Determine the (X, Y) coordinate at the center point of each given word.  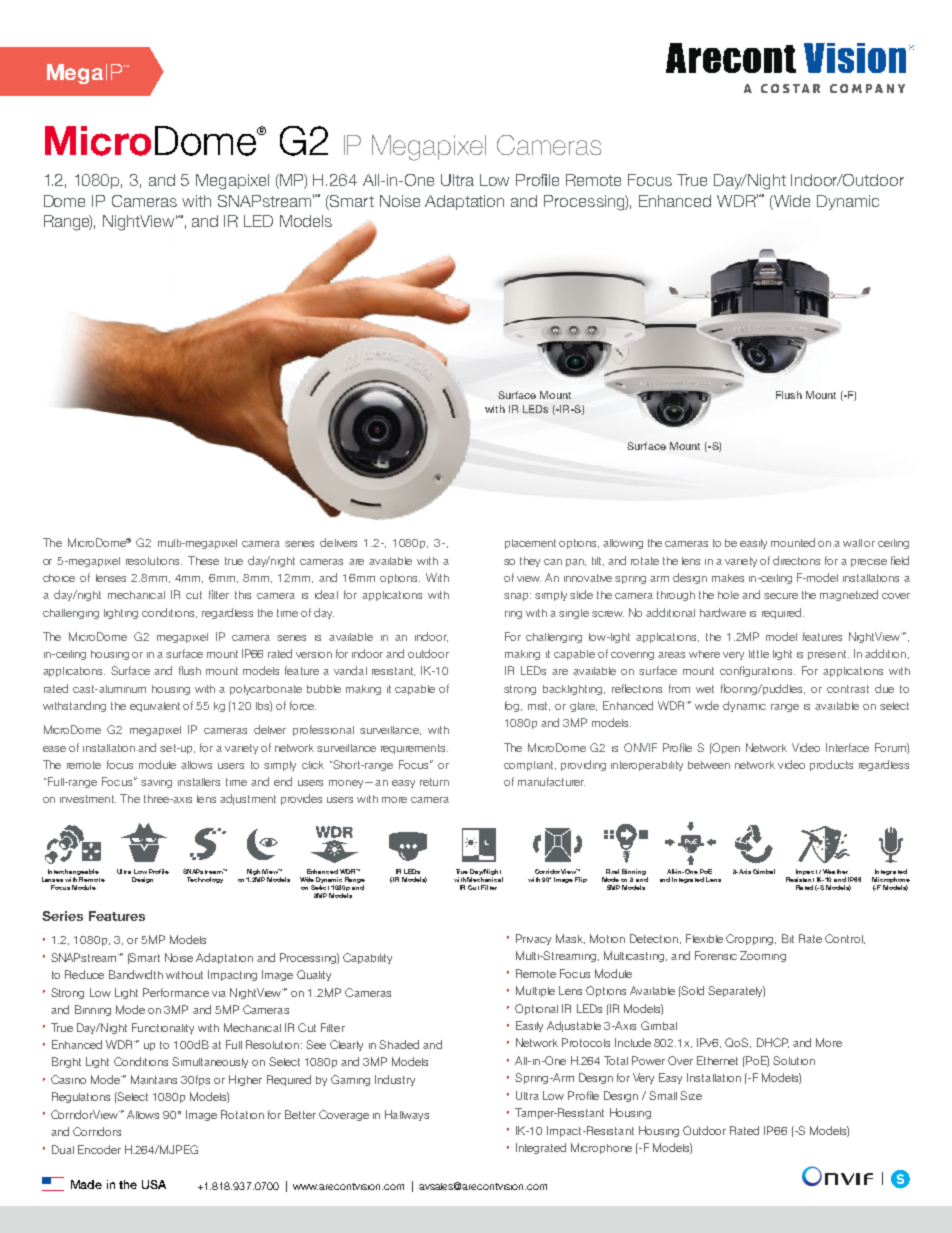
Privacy (533, 939)
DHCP (773, 1043)
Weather (835, 871)
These (203, 560)
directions (796, 560)
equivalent (155, 707)
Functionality (163, 1028)
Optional (536, 1009)
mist (539, 706)
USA (154, 1184)
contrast (848, 689)
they (530, 562)
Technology (205, 880)
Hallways (407, 1115)
